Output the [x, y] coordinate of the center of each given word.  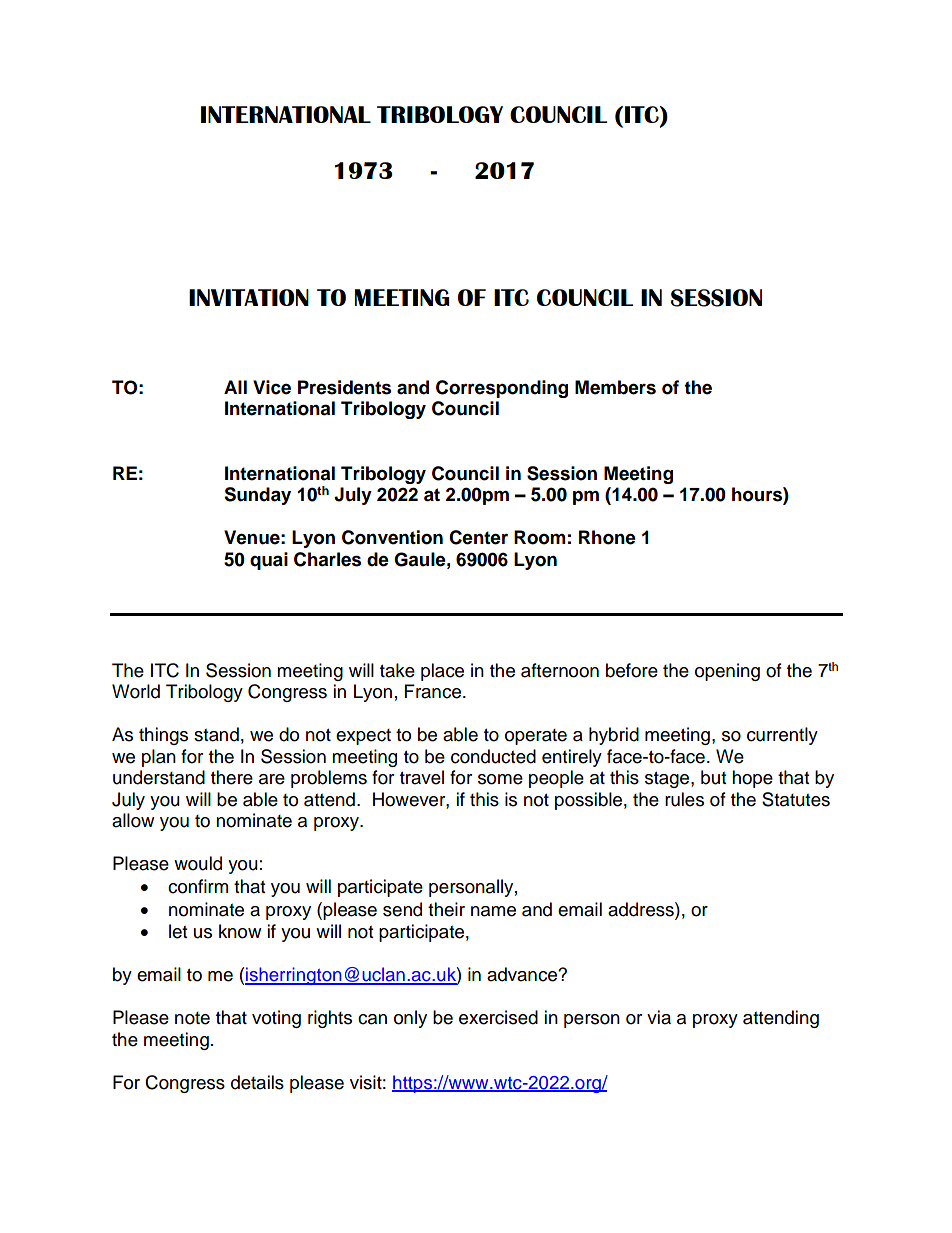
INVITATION [249, 297]
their [446, 909]
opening [727, 672]
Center [478, 537]
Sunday [257, 496]
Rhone [607, 537]
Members [615, 387]
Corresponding [502, 389]
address [642, 909]
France [434, 691]
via [659, 1017]
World [136, 691]
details [257, 1082]
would [198, 863]
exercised [498, 1017]
